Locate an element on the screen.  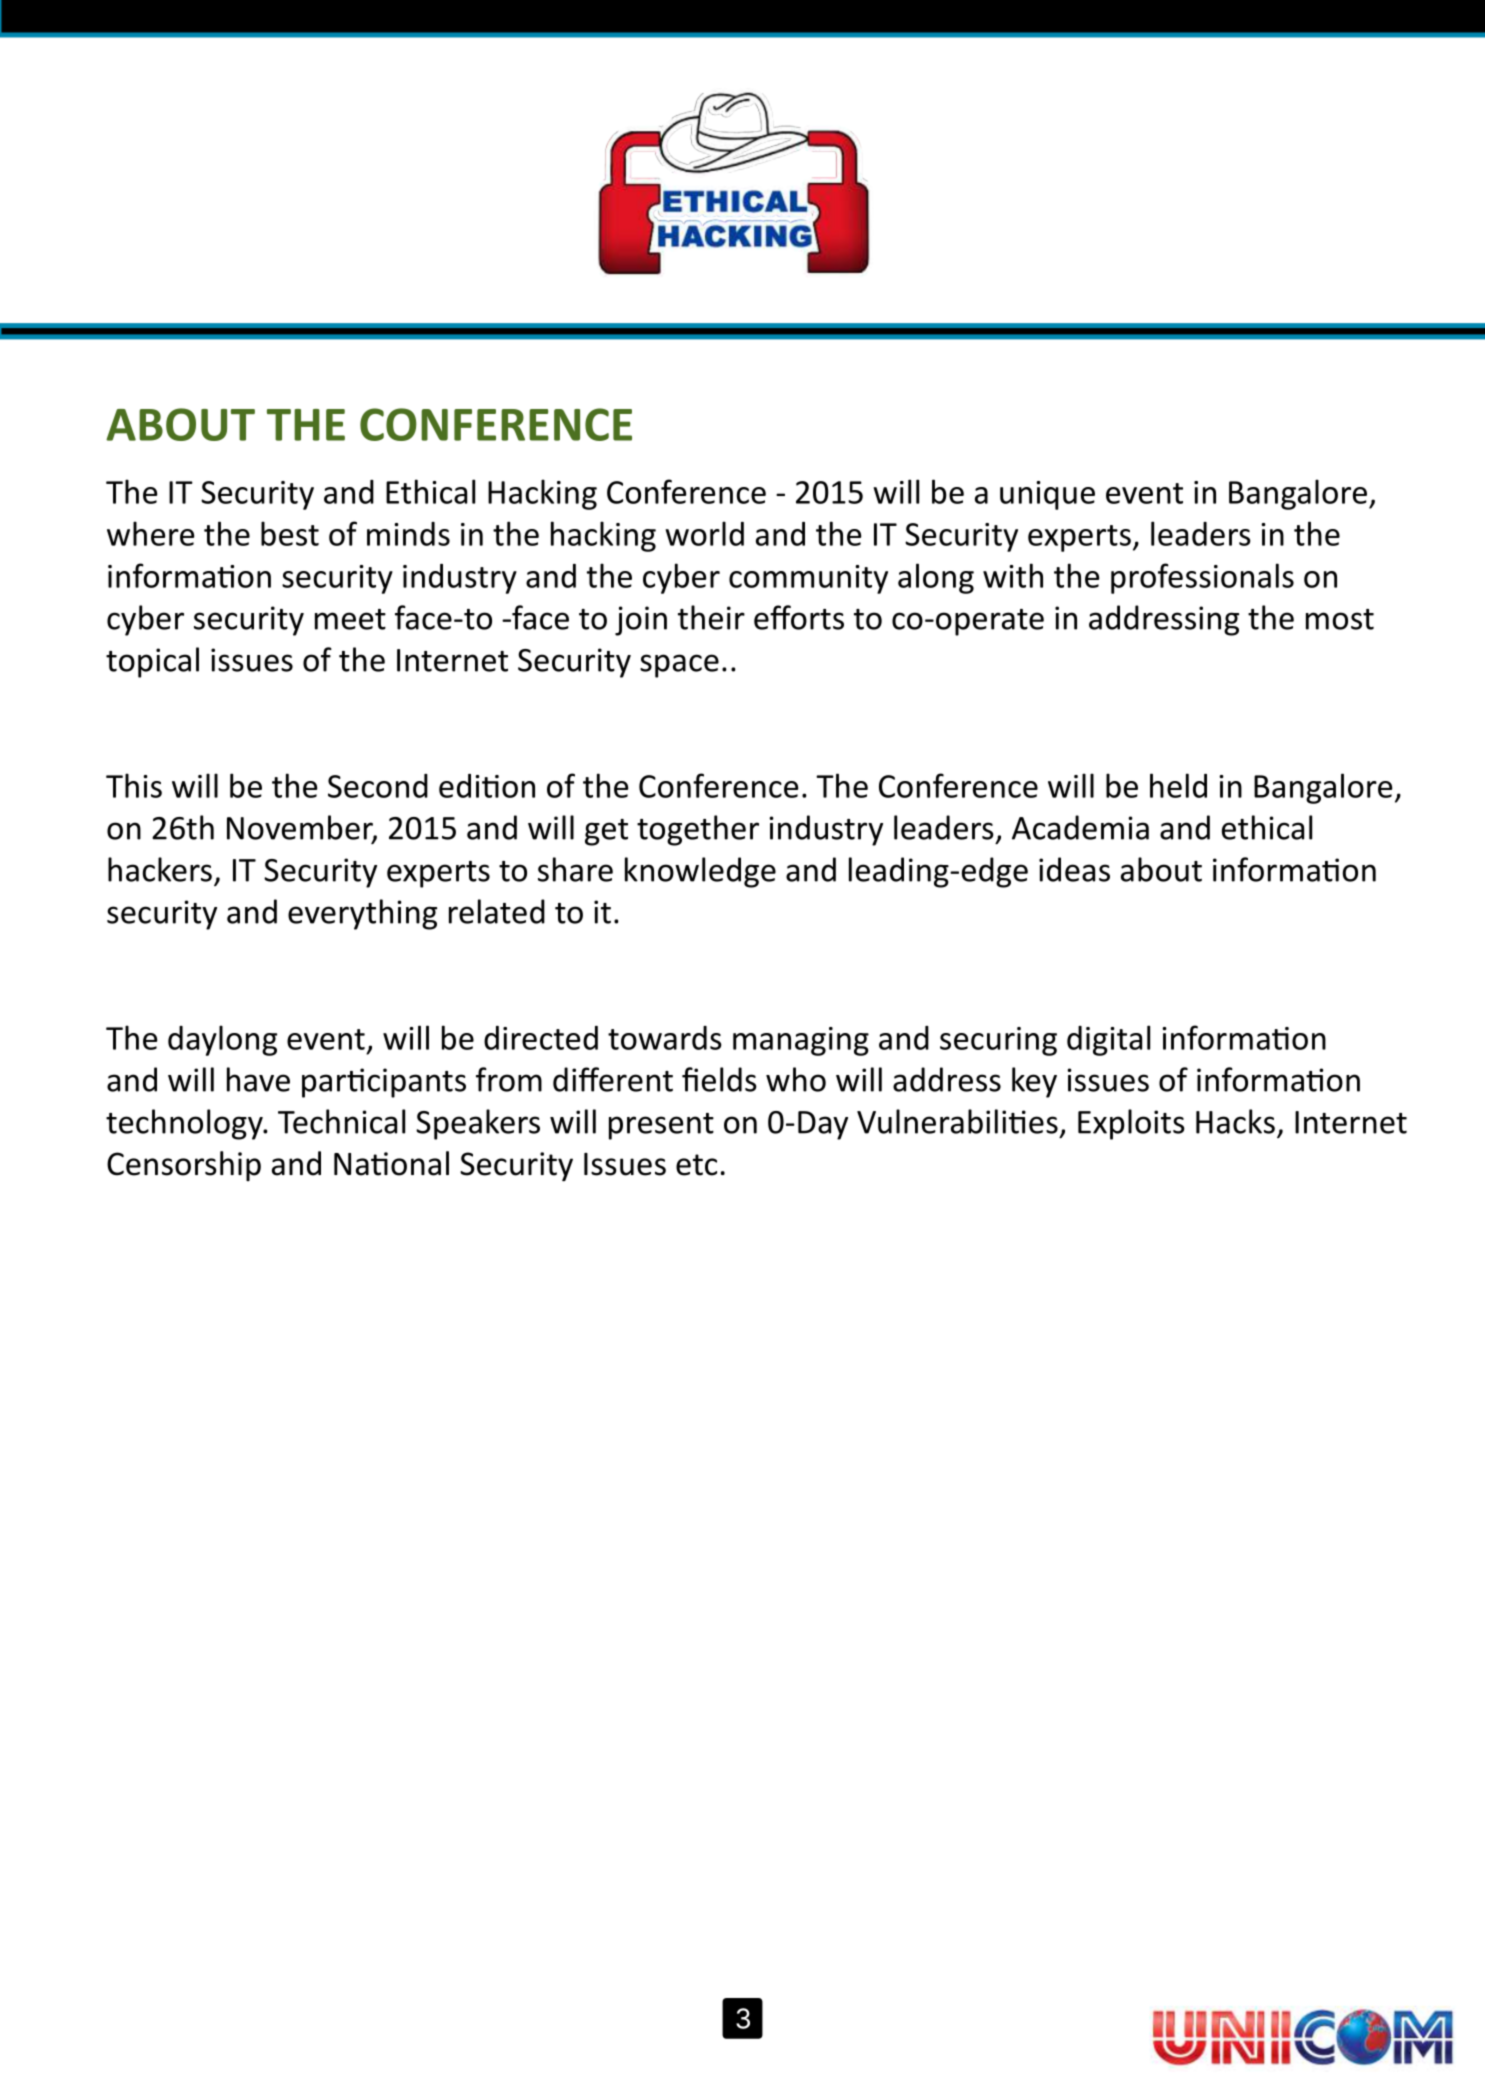
Technical is located at coordinates (341, 1121).
